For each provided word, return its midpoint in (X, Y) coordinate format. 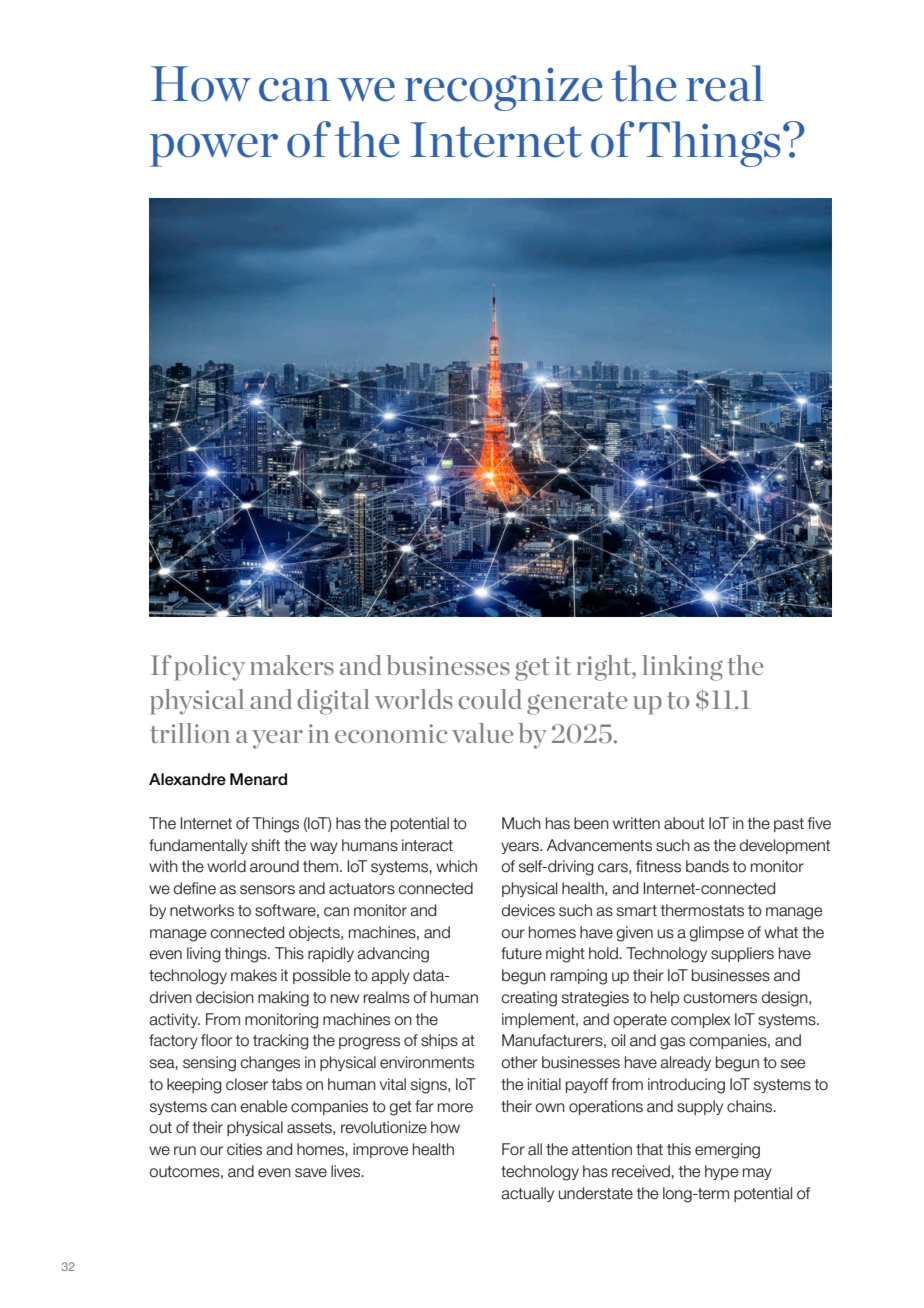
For (513, 1149)
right (605, 668)
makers (292, 665)
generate (577, 703)
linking (682, 668)
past (789, 825)
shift (266, 845)
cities (244, 1149)
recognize (503, 89)
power (214, 150)
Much (521, 823)
